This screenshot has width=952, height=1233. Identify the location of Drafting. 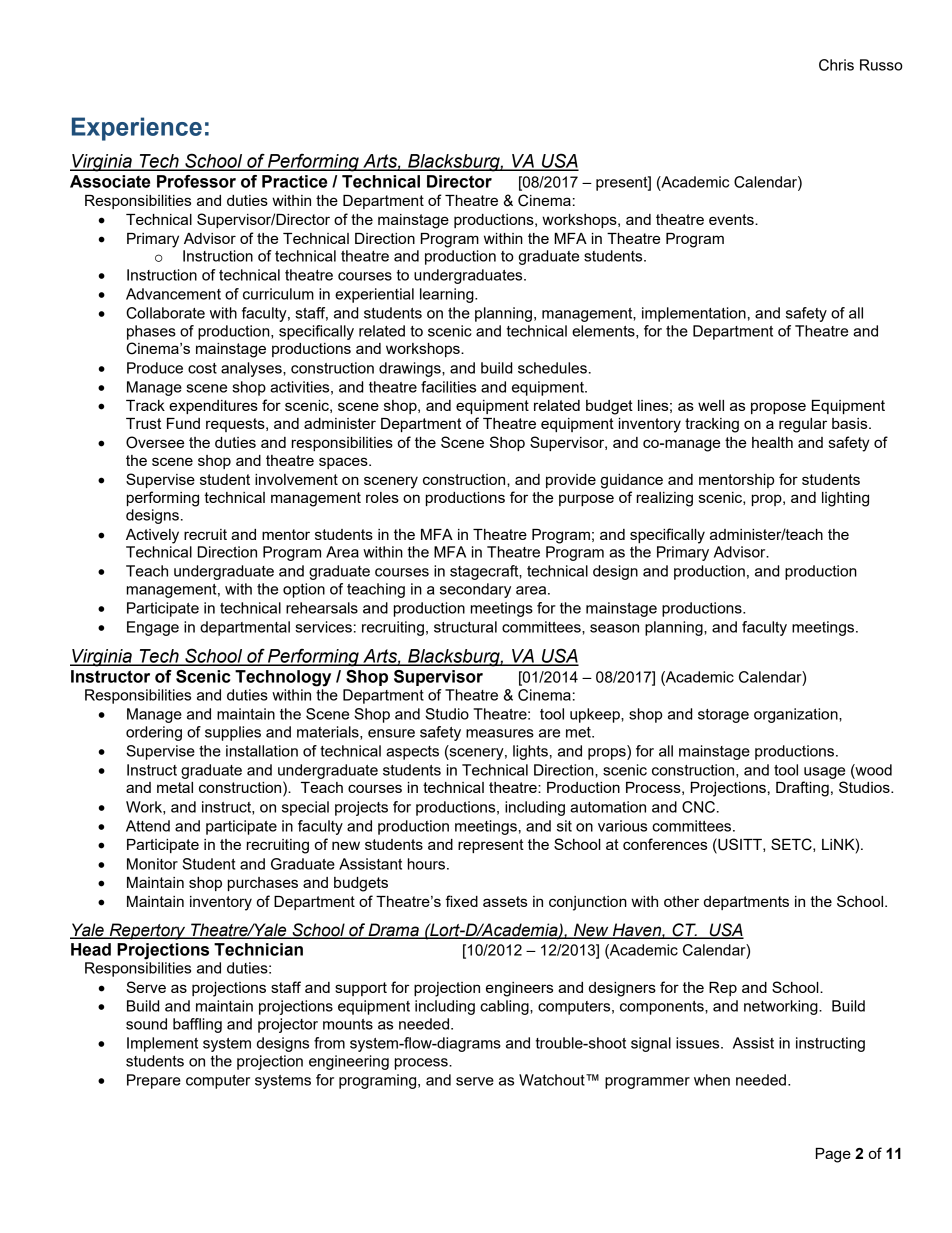
(802, 789).
